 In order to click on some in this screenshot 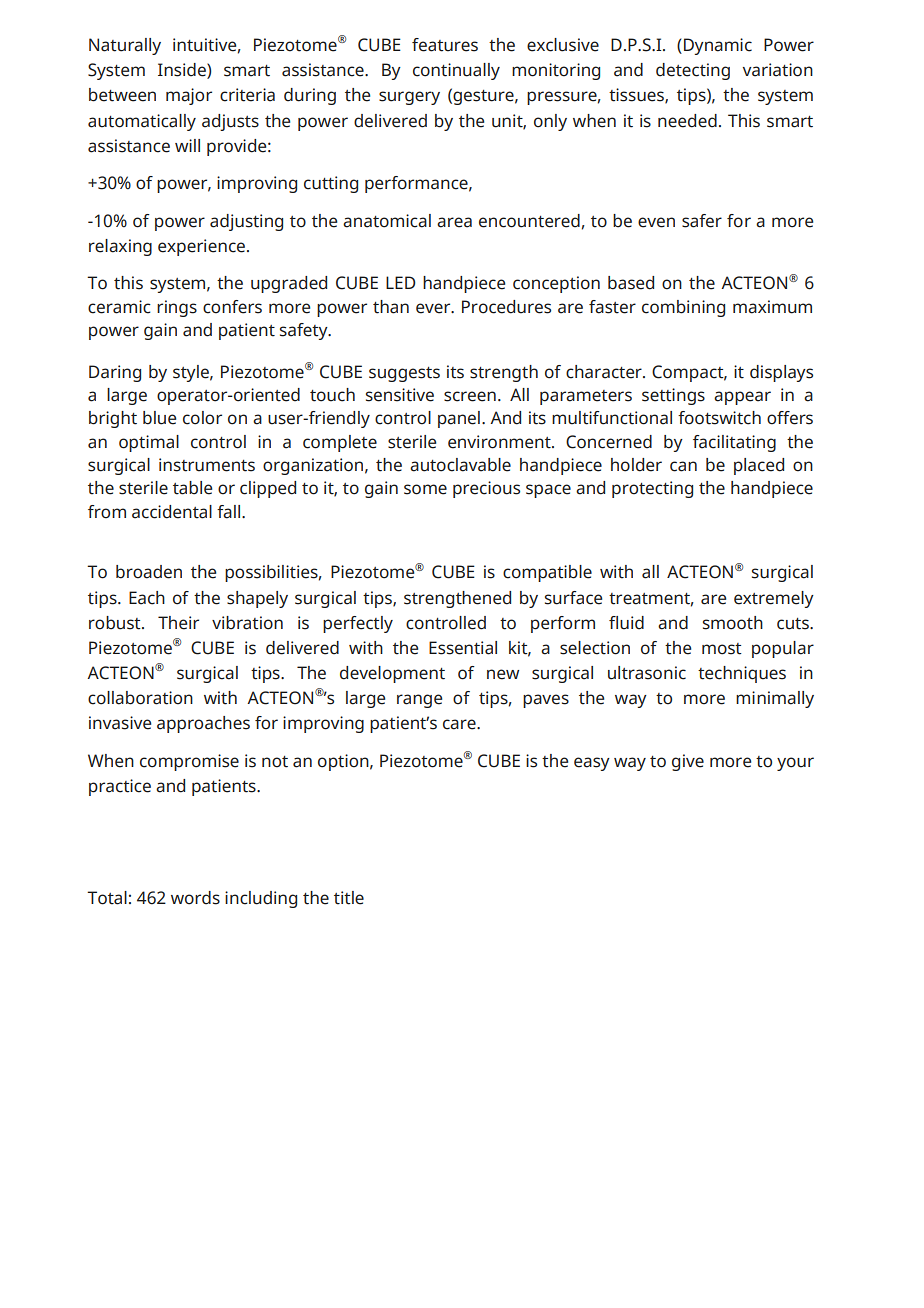, I will do `click(425, 489)`.
